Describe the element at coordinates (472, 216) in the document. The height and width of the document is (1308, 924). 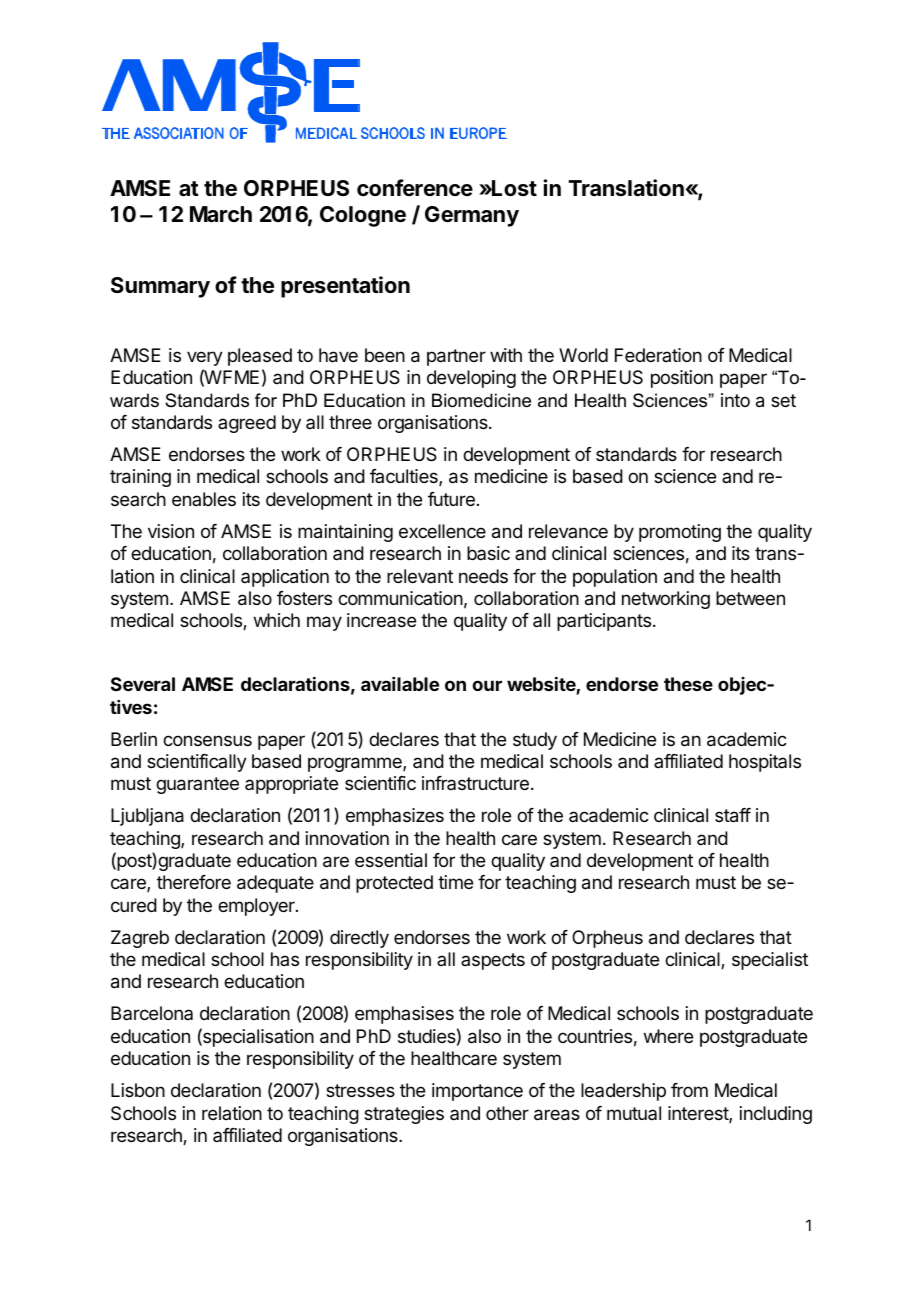
I see `Germany` at that location.
